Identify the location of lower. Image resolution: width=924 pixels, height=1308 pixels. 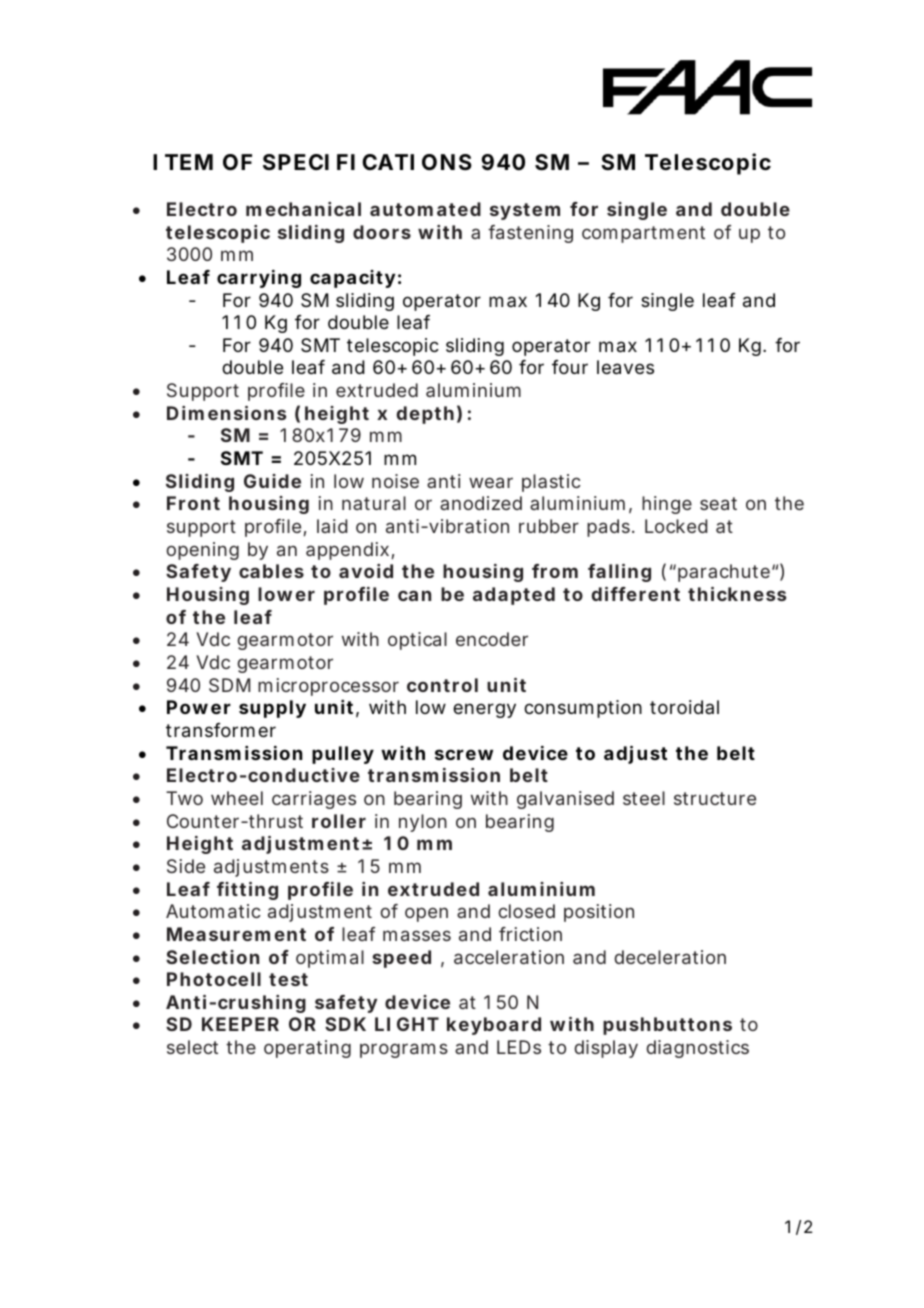
(286, 594).
